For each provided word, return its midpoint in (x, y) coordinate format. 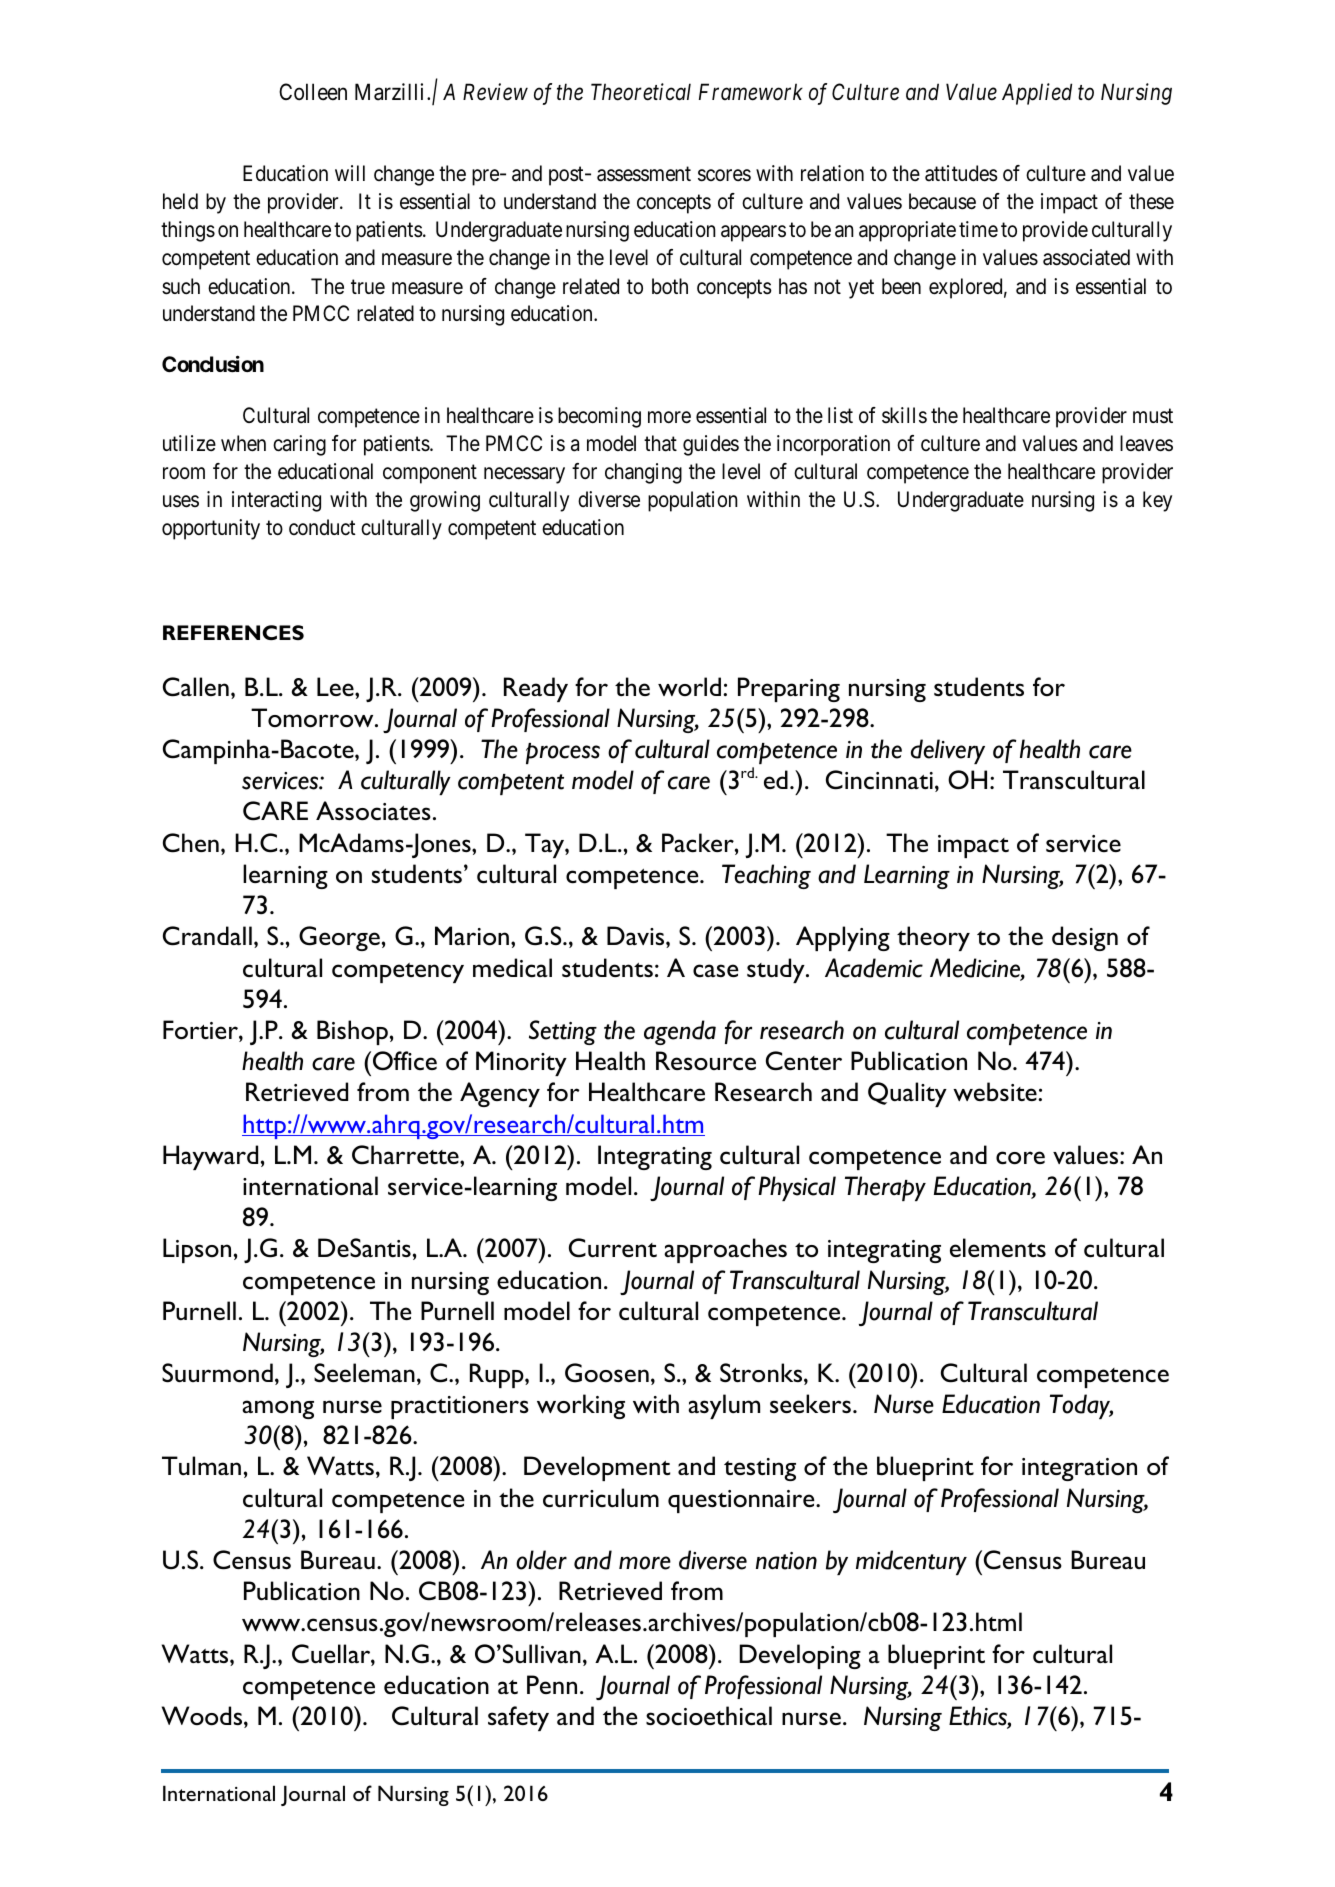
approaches (725, 1250)
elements (998, 1247)
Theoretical (641, 92)
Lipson (197, 1250)
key (1157, 501)
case (716, 971)
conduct (322, 527)
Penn (552, 1684)
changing (643, 473)
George (339, 938)
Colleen (313, 92)
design (1085, 938)
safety (518, 1718)
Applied (1037, 94)
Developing (800, 1656)
